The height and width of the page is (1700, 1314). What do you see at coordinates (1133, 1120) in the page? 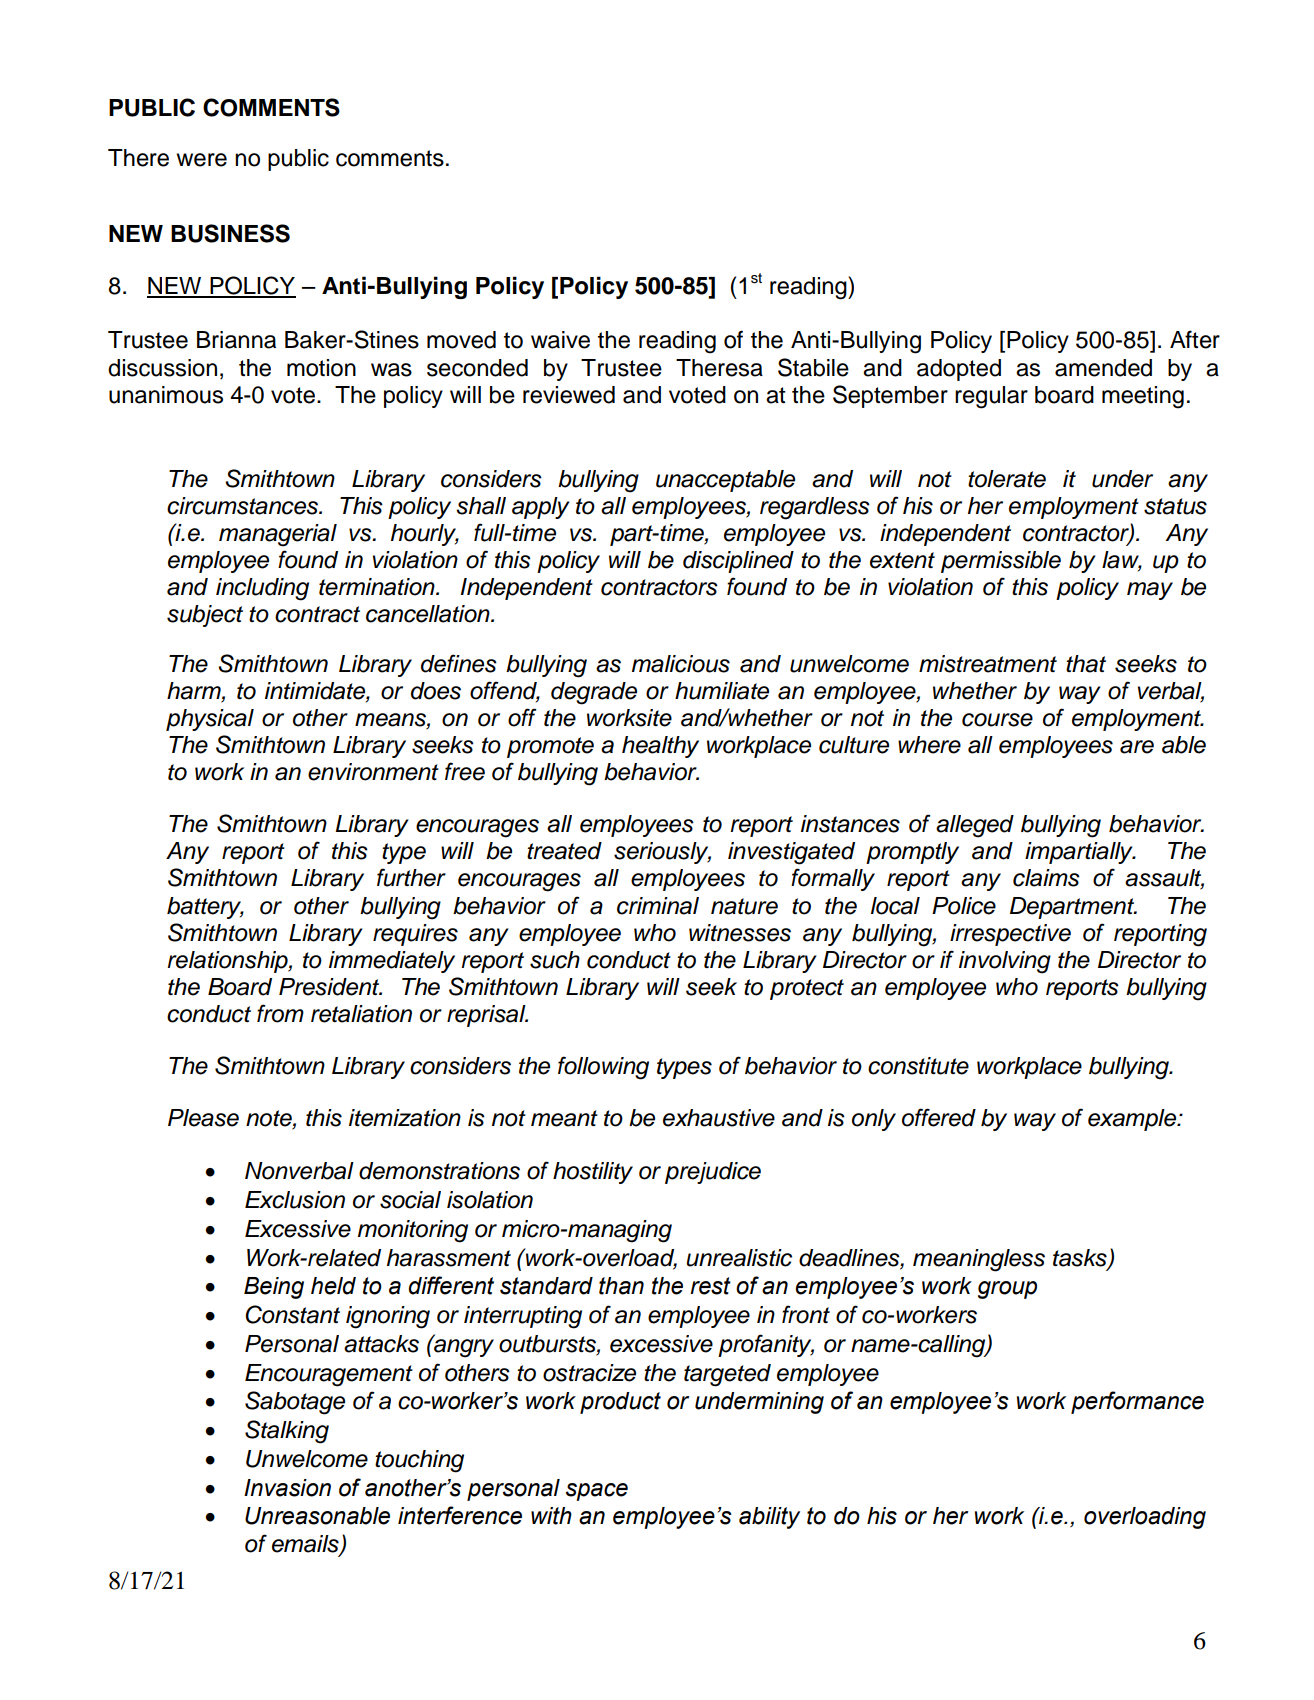
I see `example` at bounding box center [1133, 1120].
